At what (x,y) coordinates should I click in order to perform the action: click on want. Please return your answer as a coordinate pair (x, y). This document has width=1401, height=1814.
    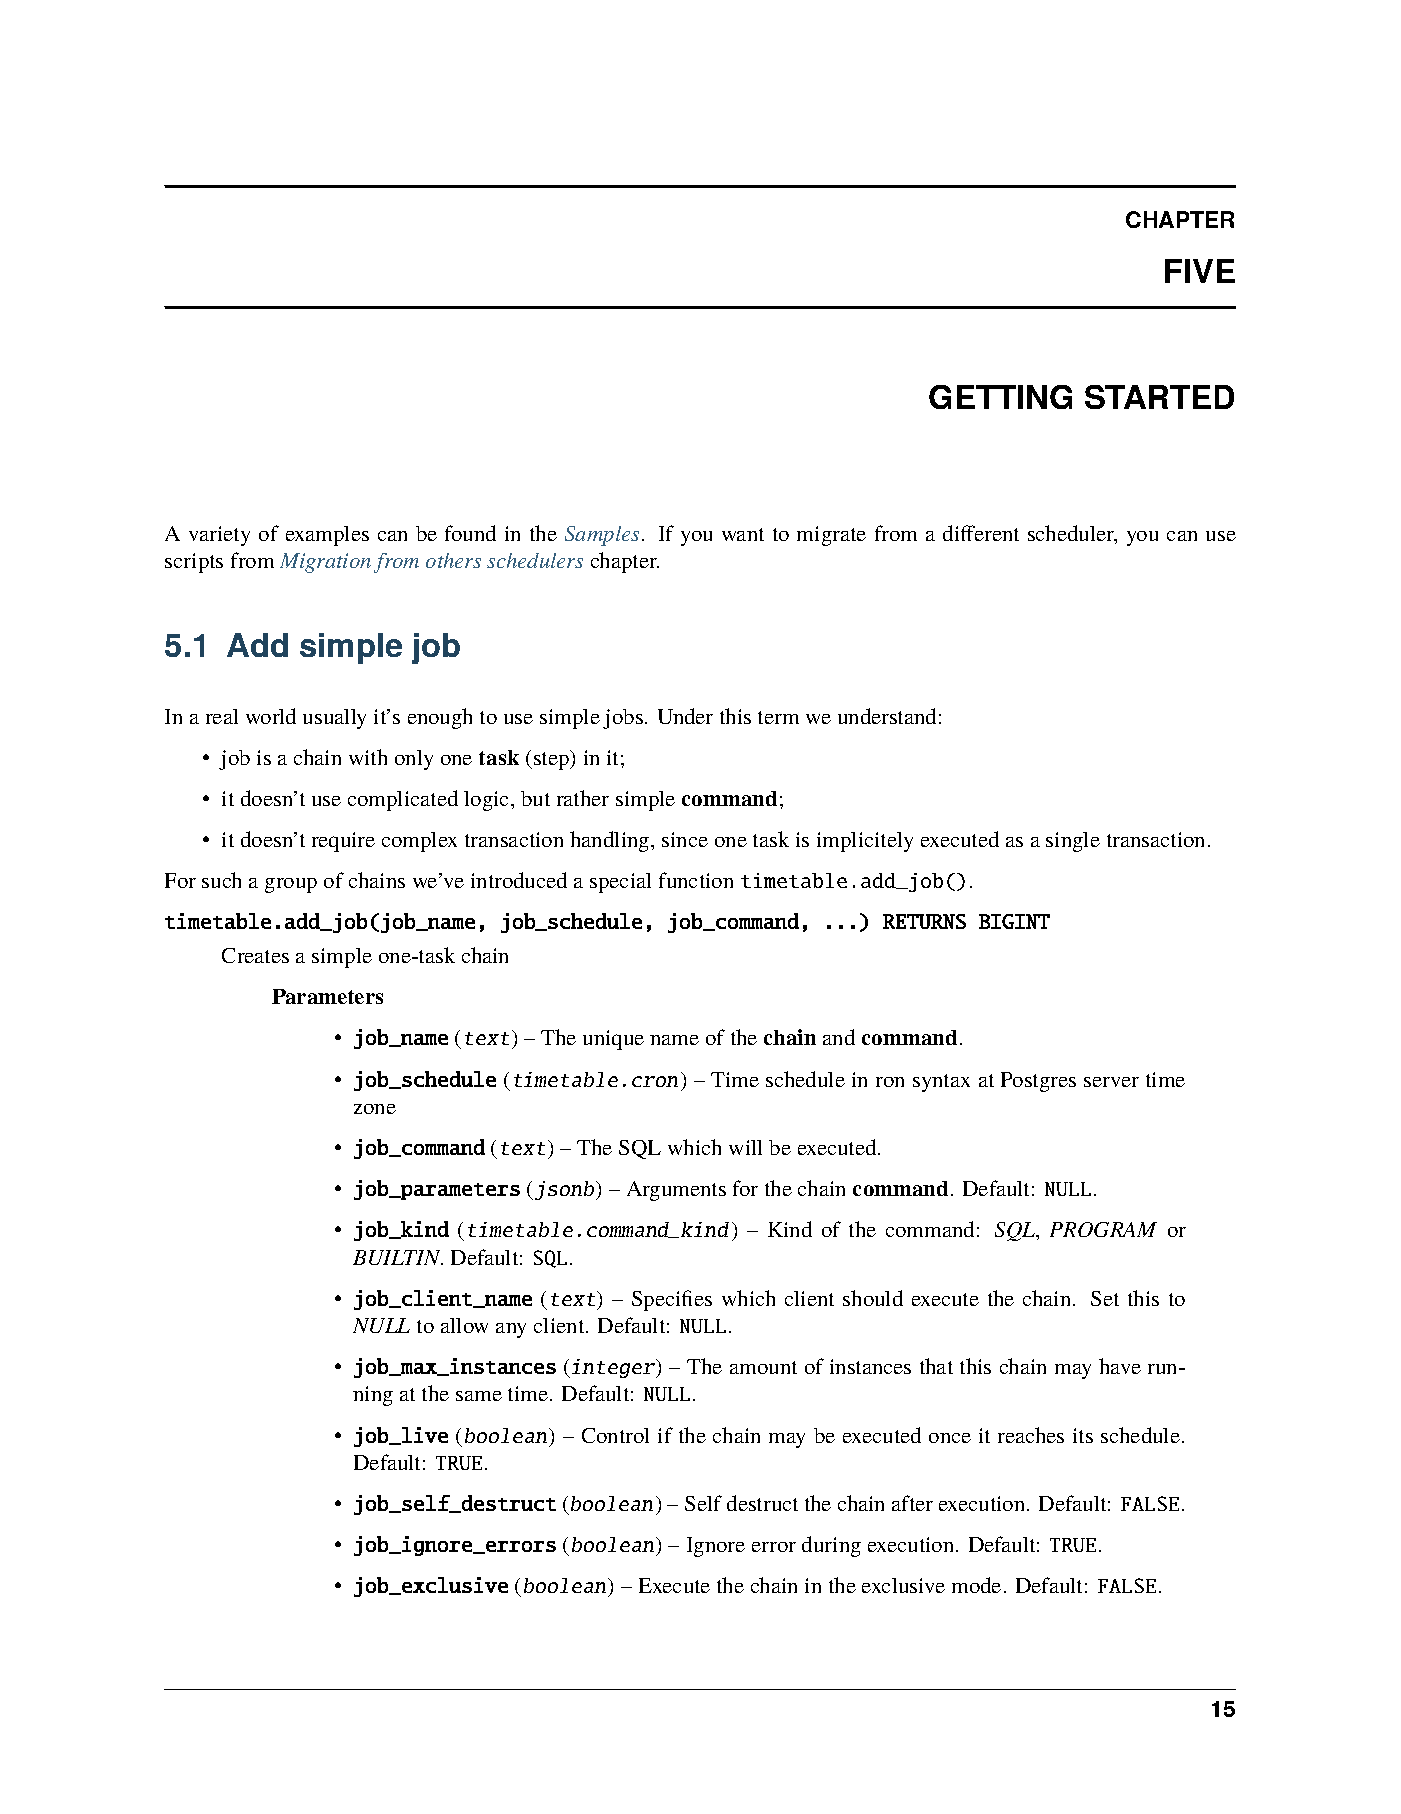
    Looking at the image, I should click on (743, 534).
